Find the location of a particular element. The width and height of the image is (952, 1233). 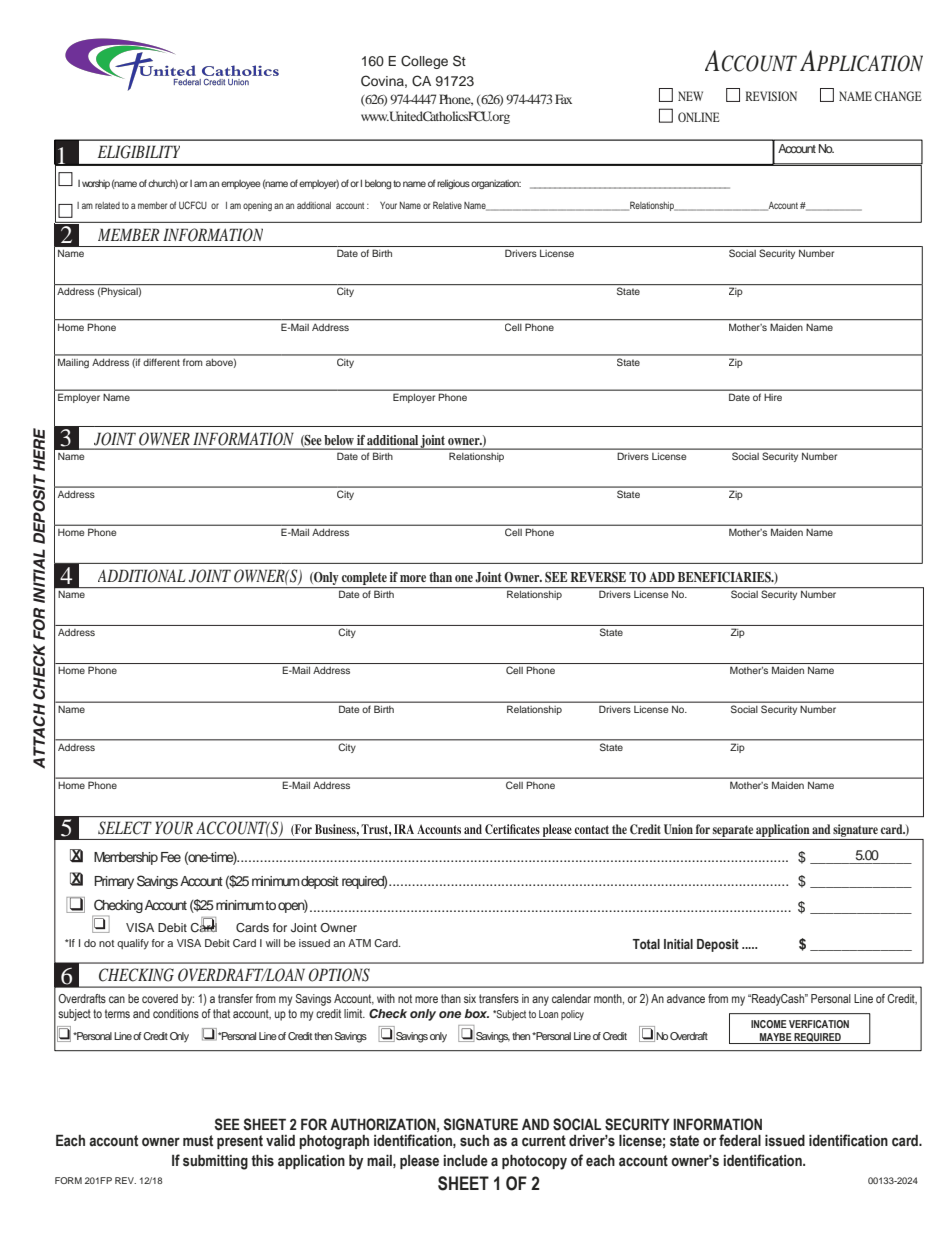

must is located at coordinates (198, 1141).
